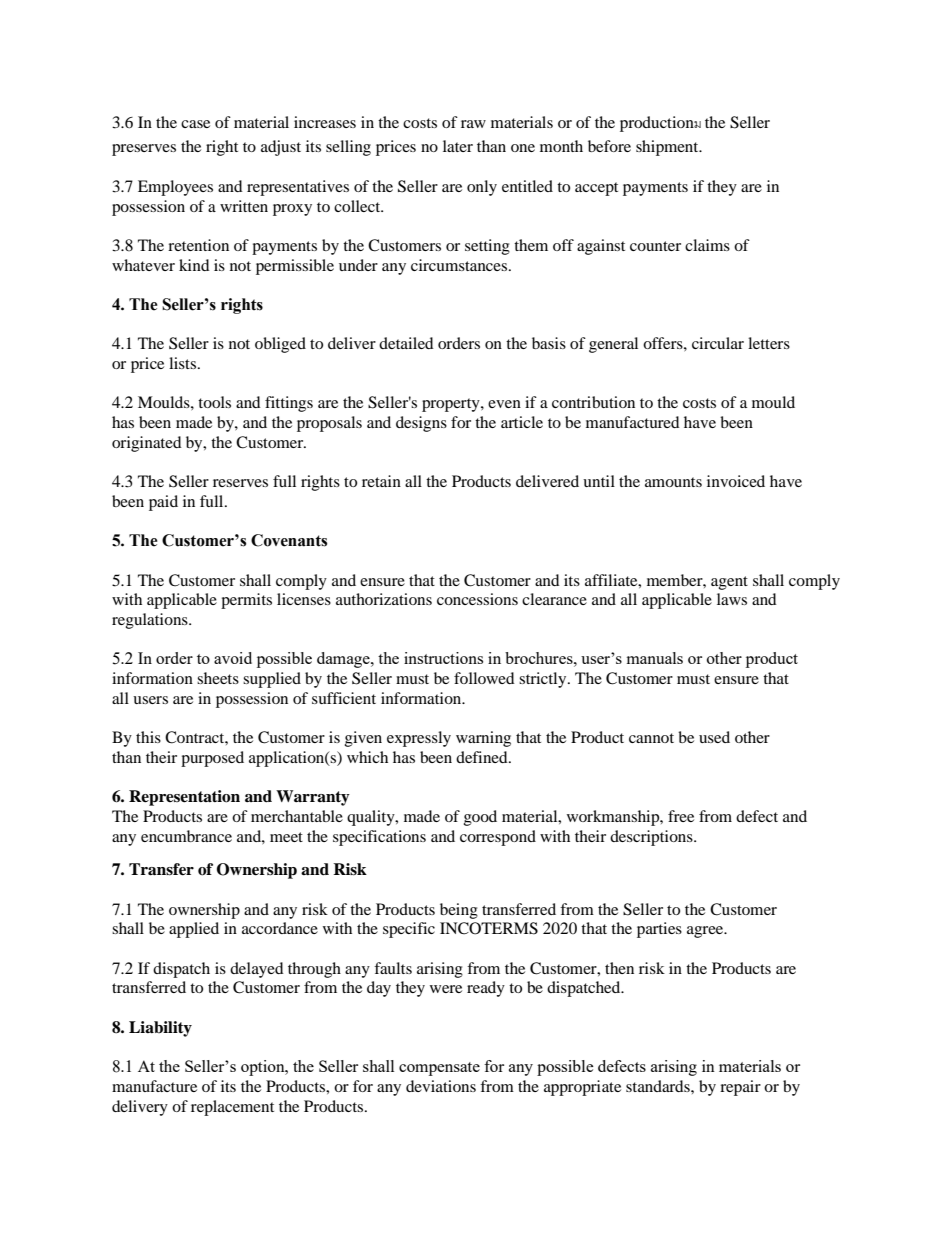  What do you see at coordinates (232, 1108) in the page?
I see `replacement` at bounding box center [232, 1108].
